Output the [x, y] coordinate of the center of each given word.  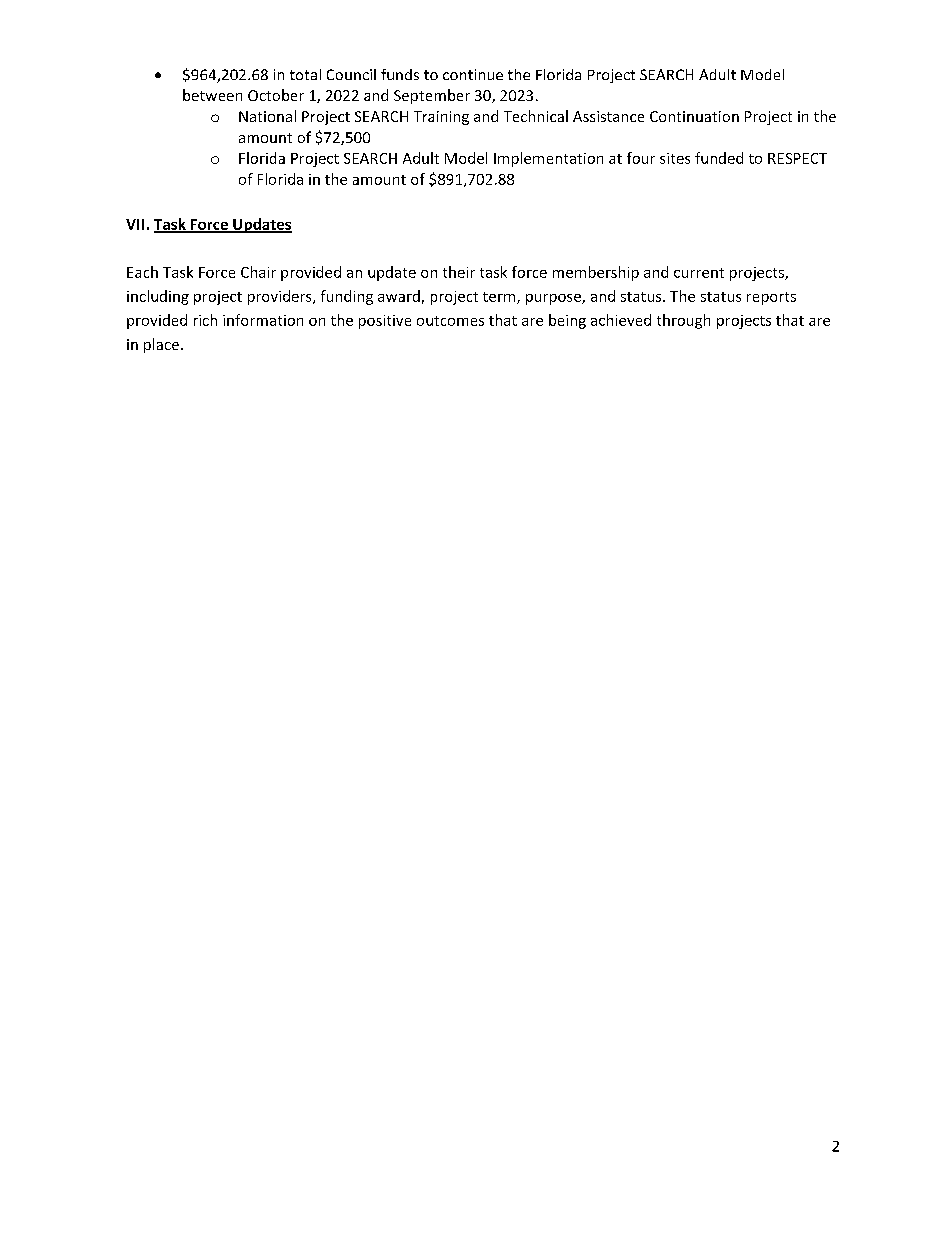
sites [675, 158]
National [267, 116]
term [500, 298]
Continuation [694, 116]
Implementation [548, 159]
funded [719, 158]
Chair [258, 272]
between [212, 95]
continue [473, 74]
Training [441, 118]
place [161, 345]
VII [135, 224]
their [459, 272]
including [158, 297]
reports [771, 298]
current [699, 273]
